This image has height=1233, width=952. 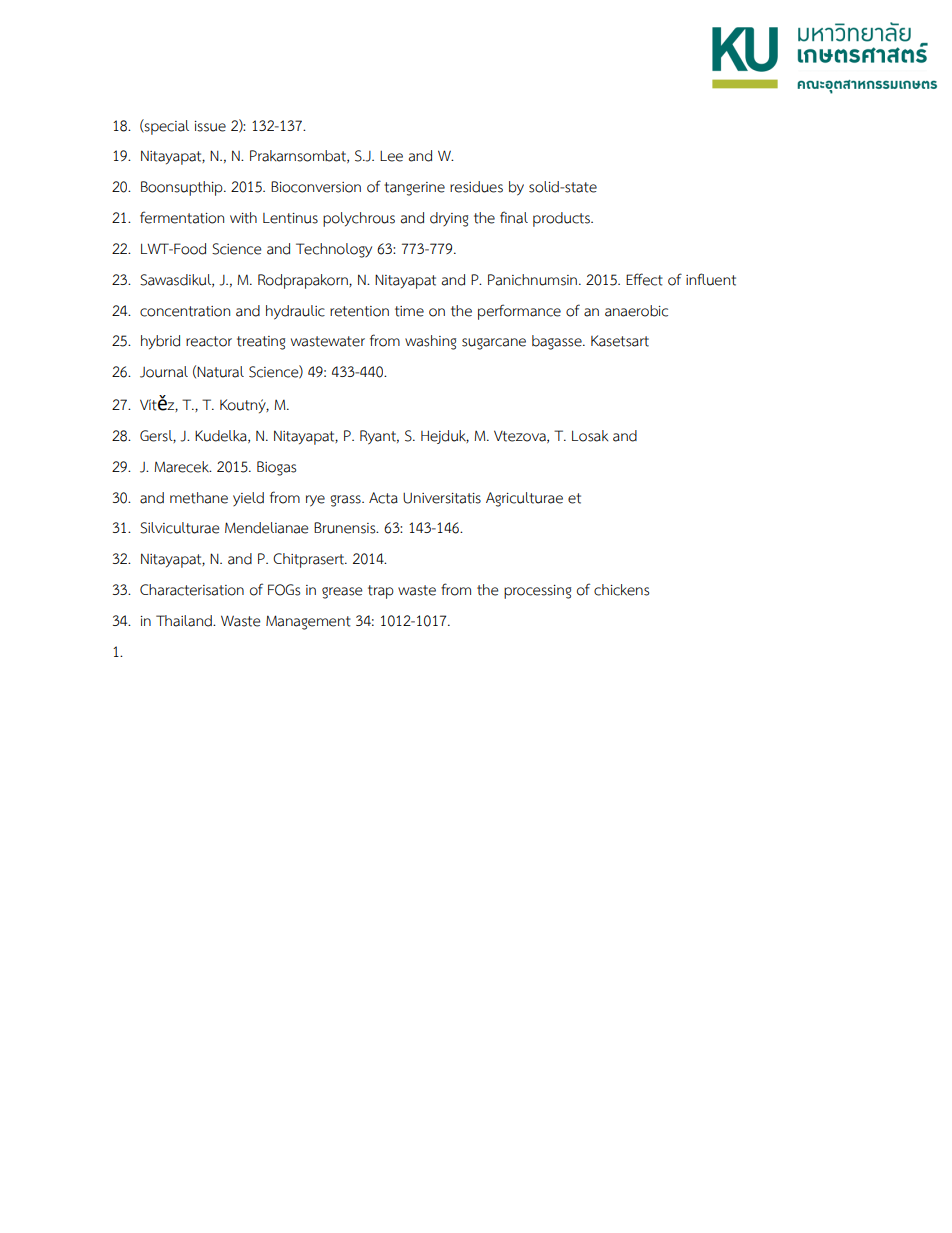 I want to click on Lee, so click(x=391, y=156).
